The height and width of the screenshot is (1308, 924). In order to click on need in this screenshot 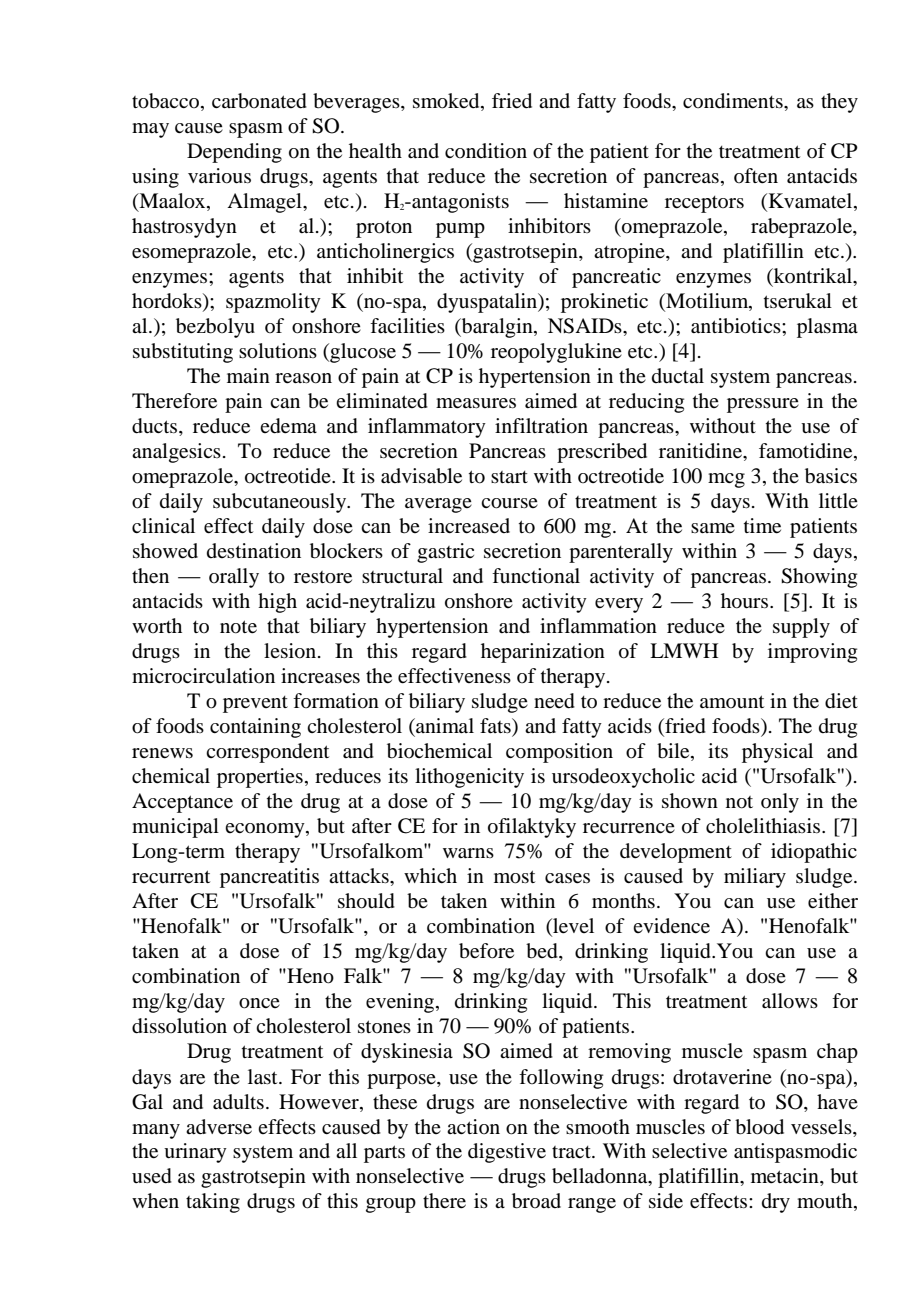, I will do `click(554, 701)`.
